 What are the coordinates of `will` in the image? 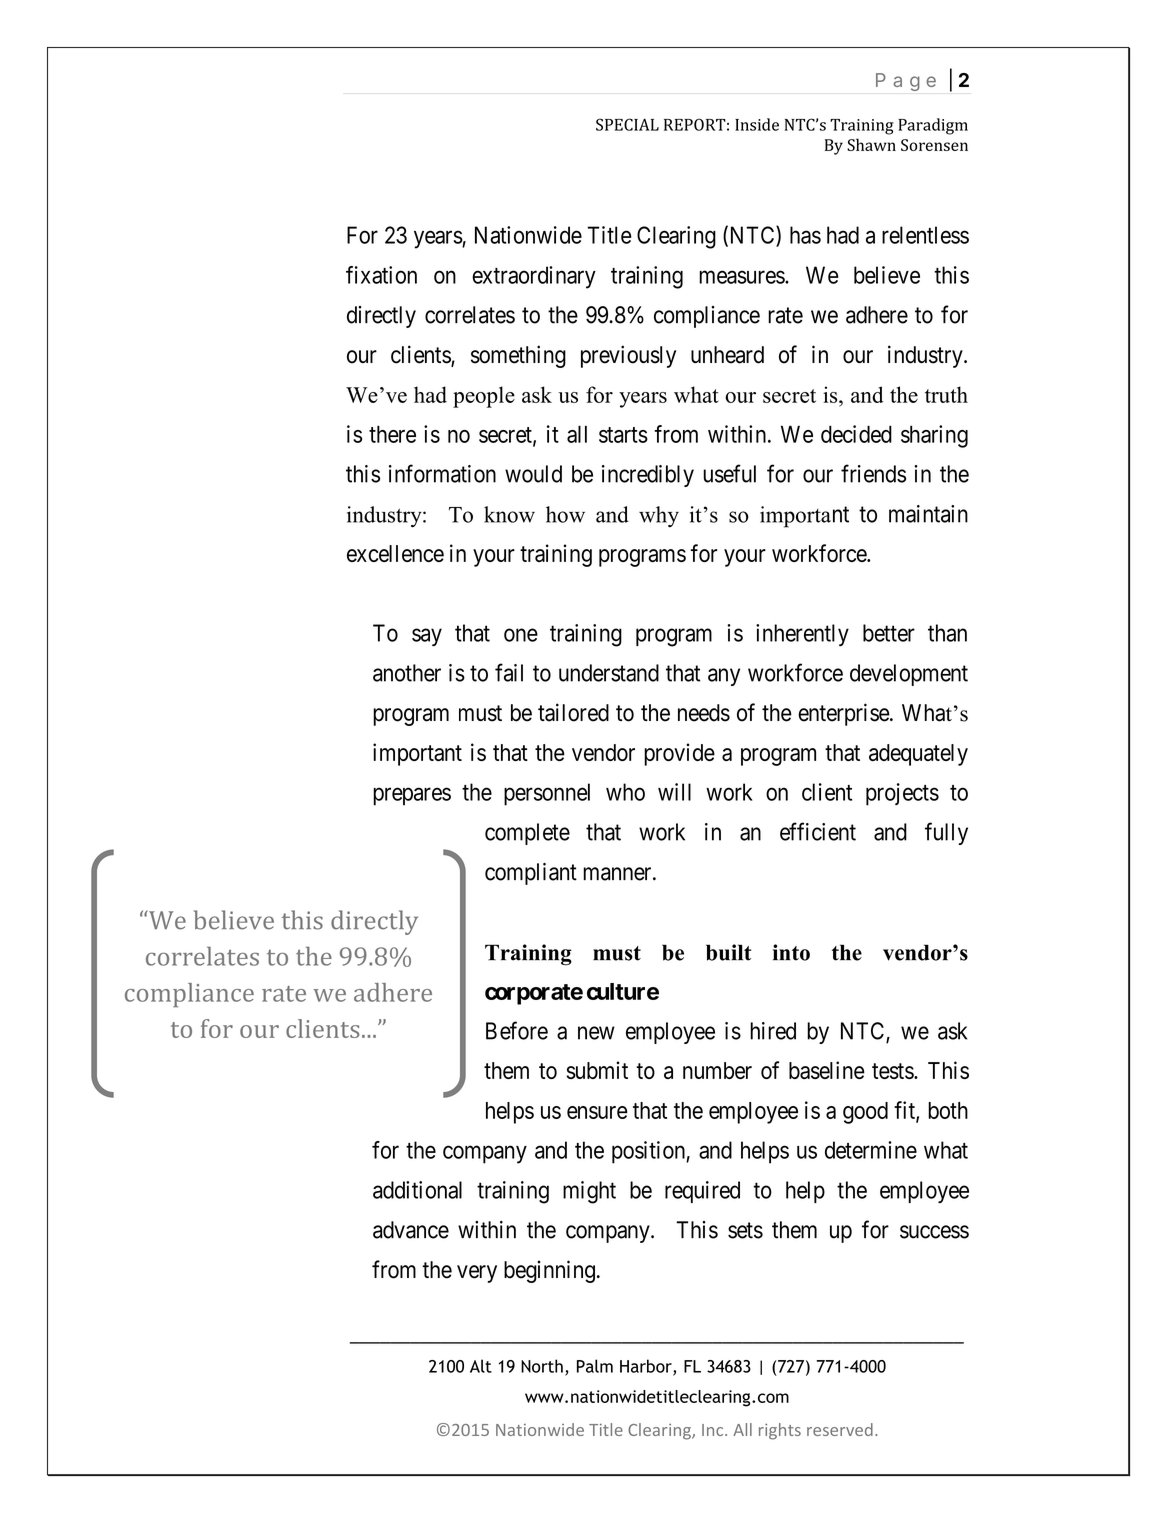 It's located at (674, 792).
